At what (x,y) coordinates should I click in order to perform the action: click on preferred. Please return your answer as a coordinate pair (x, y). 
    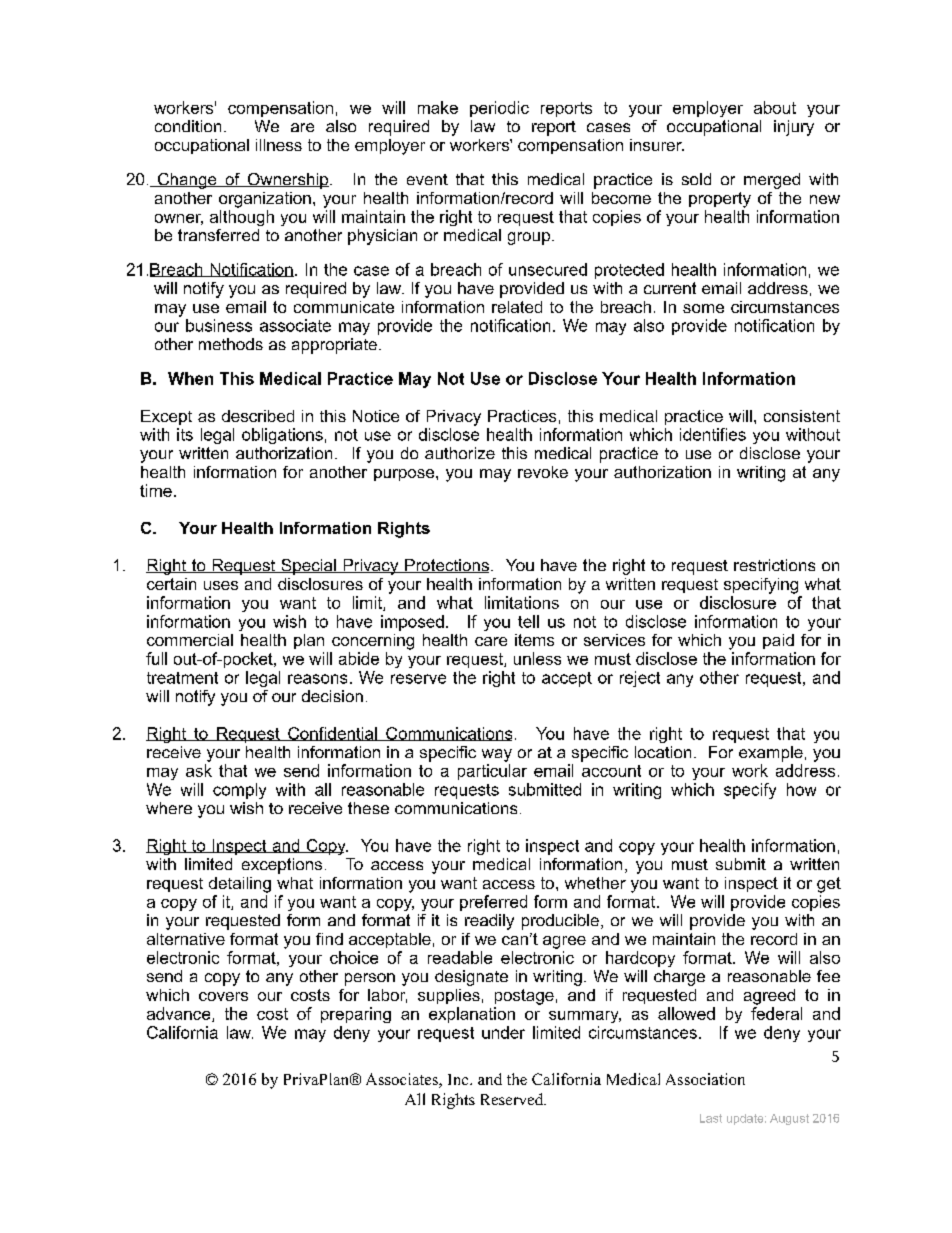
    Looking at the image, I should click on (493, 903).
